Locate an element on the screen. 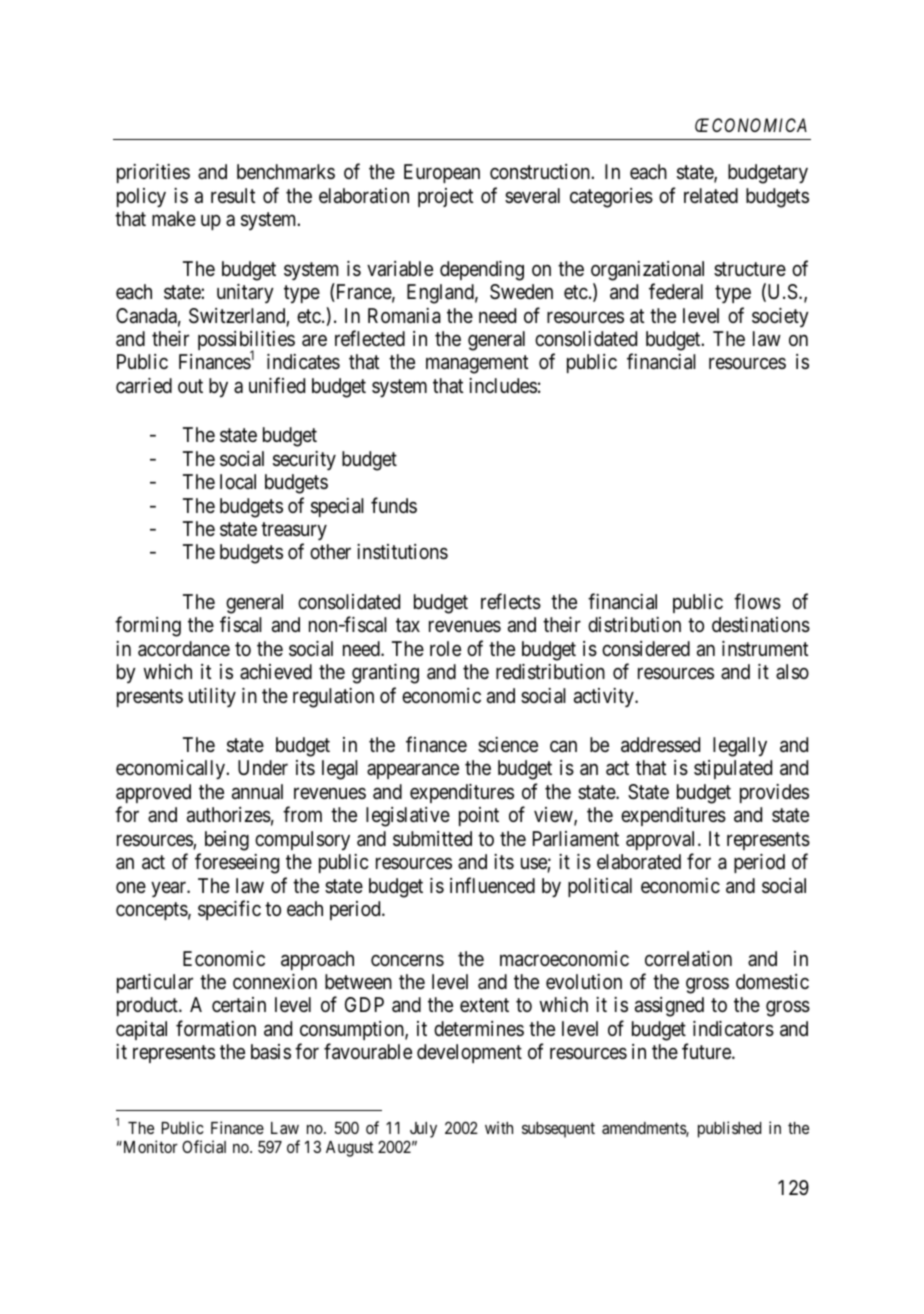 The height and width of the screenshot is (1314, 924). published is located at coordinates (729, 1129).
